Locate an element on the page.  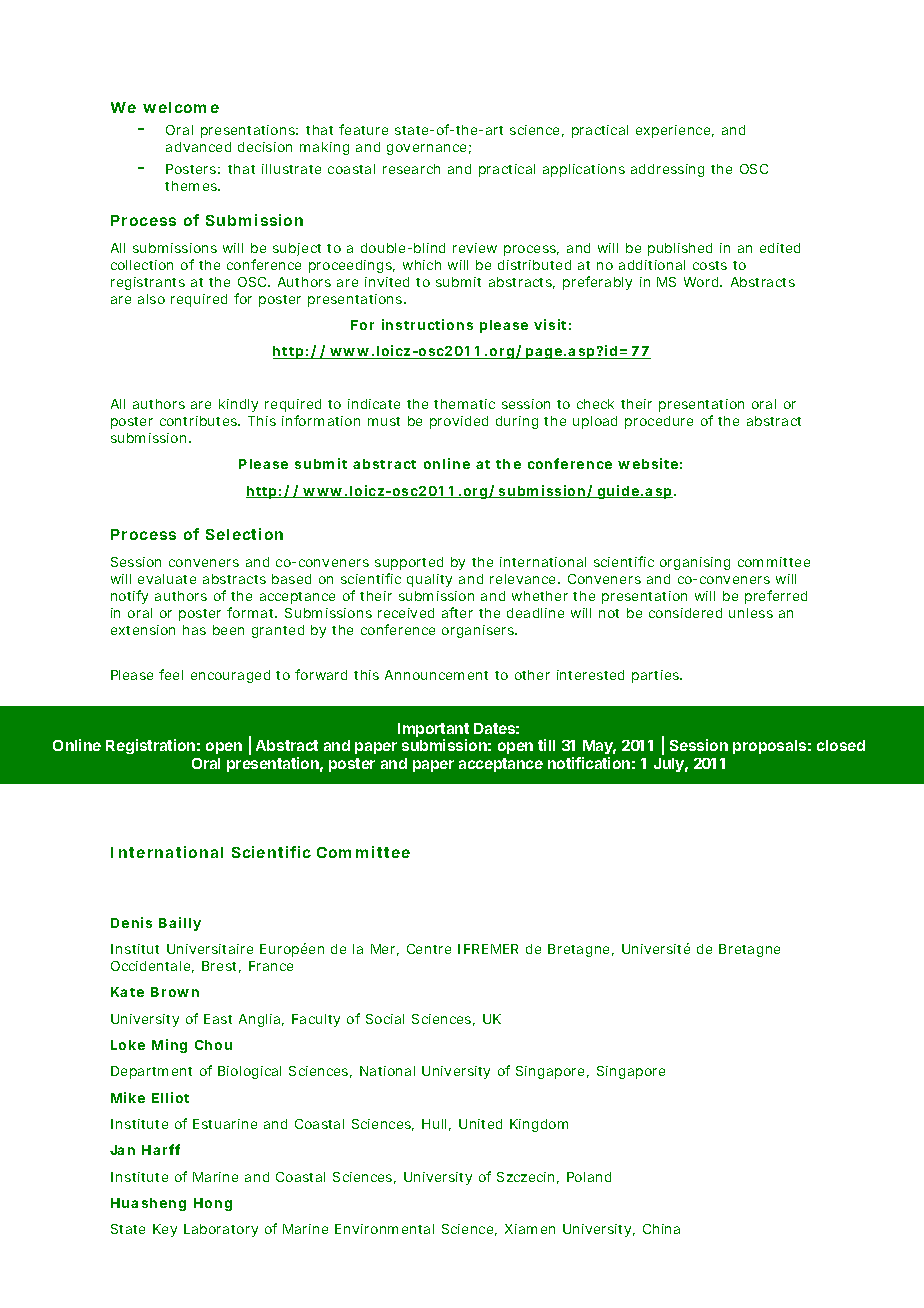
thematic is located at coordinates (464, 404).
